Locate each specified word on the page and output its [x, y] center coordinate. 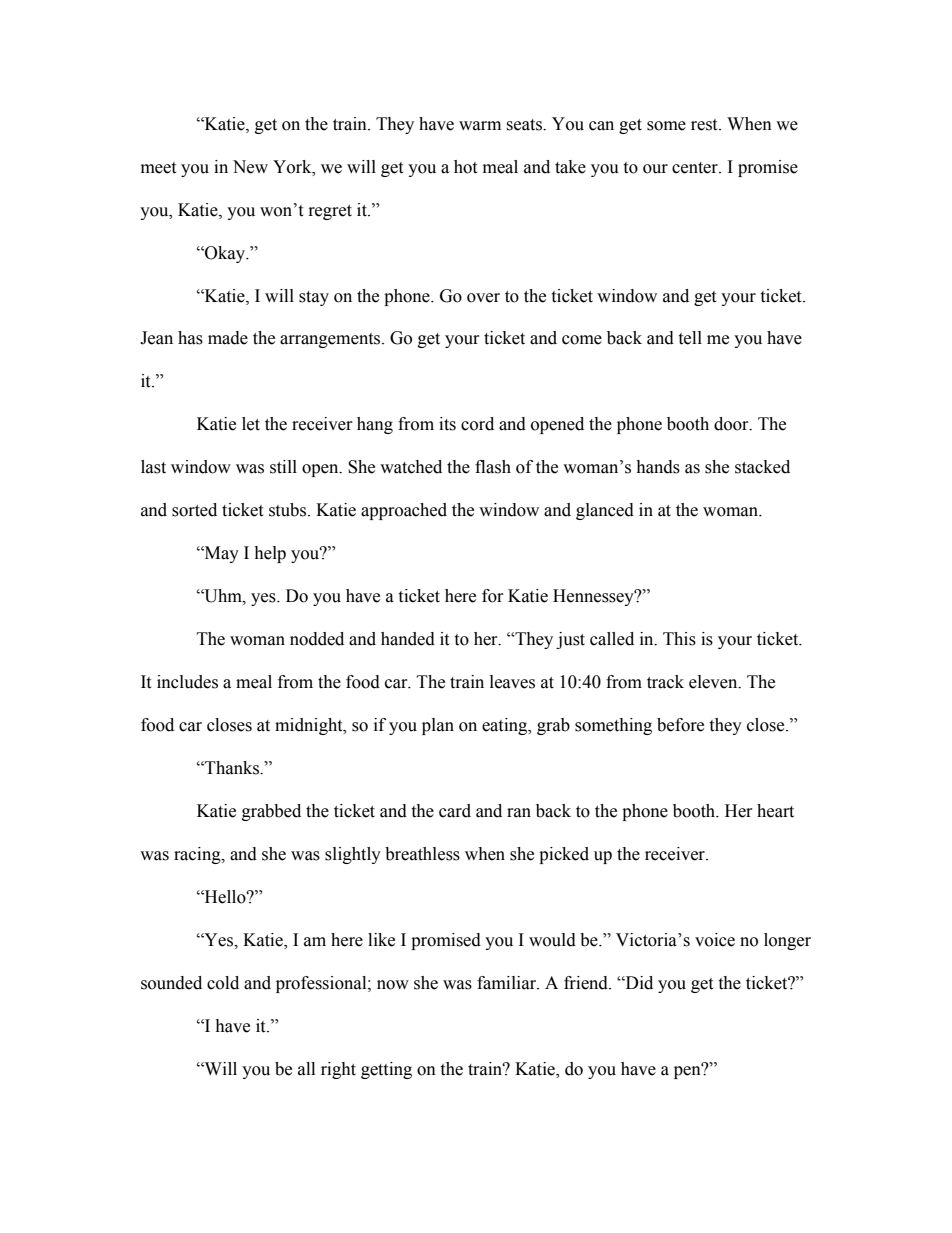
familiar [507, 983]
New [250, 167]
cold [223, 983]
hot [465, 167]
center [696, 168]
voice [715, 940]
